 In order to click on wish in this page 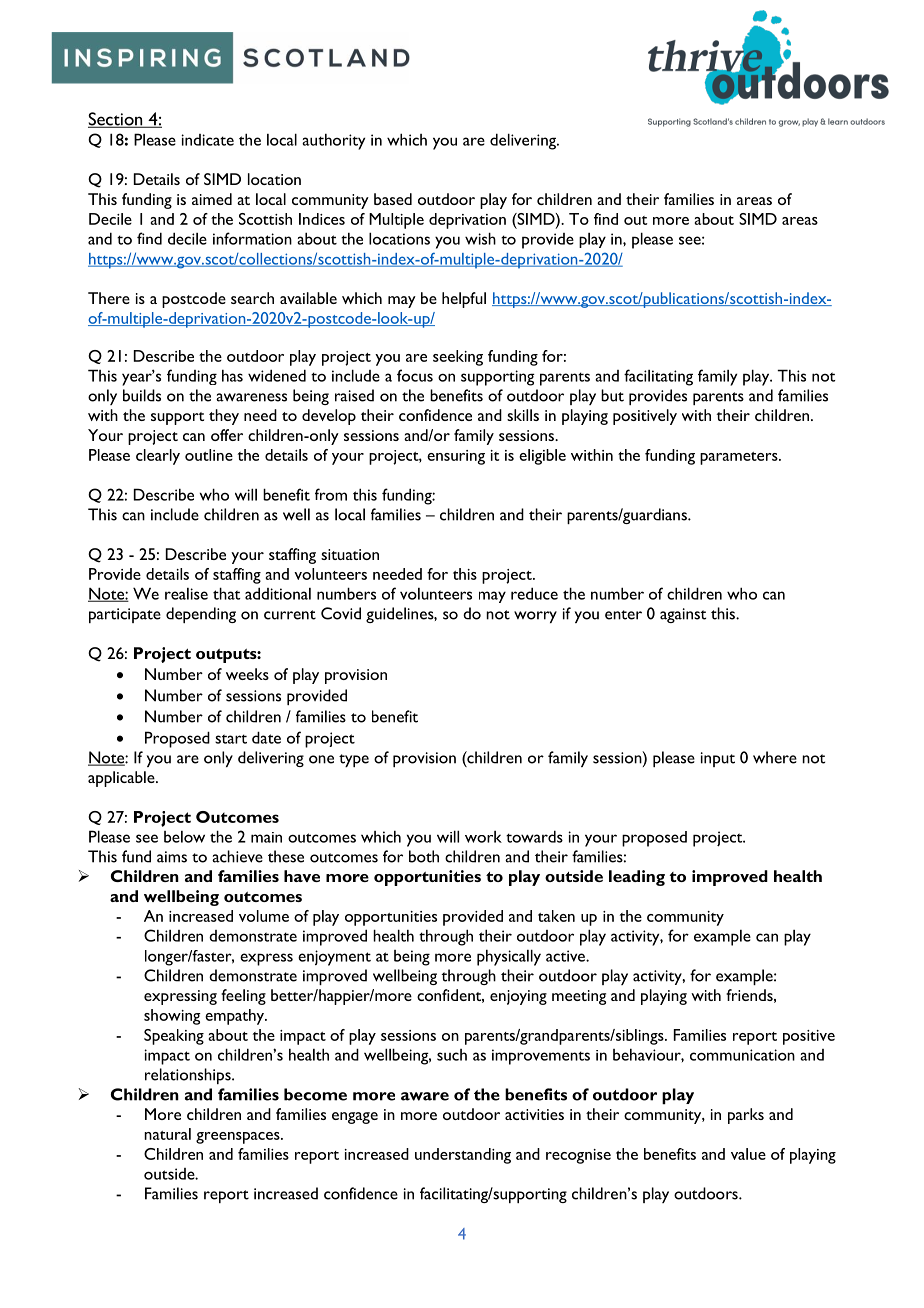, I will do `click(480, 238)`.
